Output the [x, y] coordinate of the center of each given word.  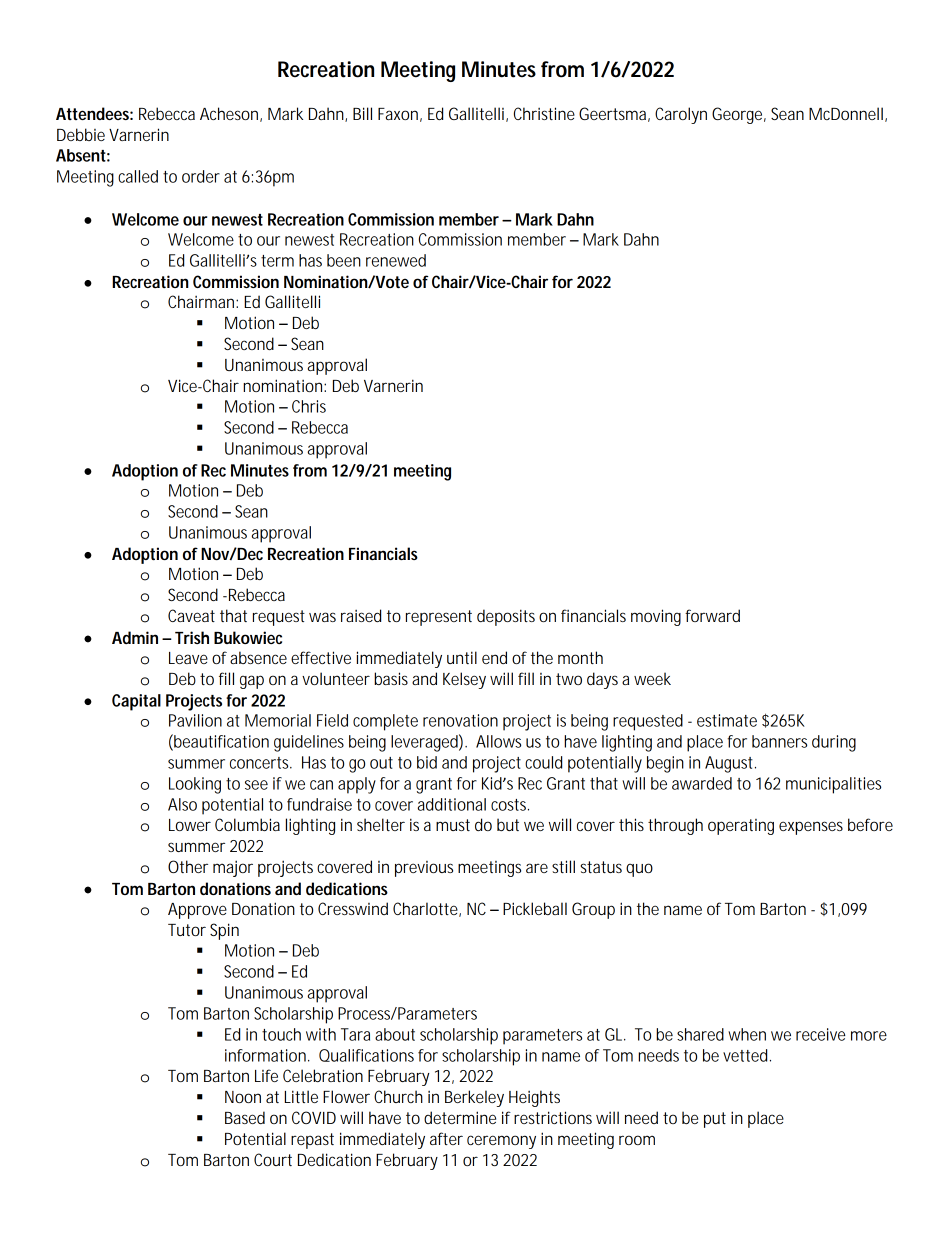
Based [245, 1117]
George [739, 115]
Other [188, 866]
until [462, 657]
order [201, 176]
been [344, 260]
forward [712, 615]
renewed [396, 260]
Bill [362, 113]
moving [656, 617]
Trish [192, 637]
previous [424, 869]
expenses [811, 828]
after [446, 1138]
